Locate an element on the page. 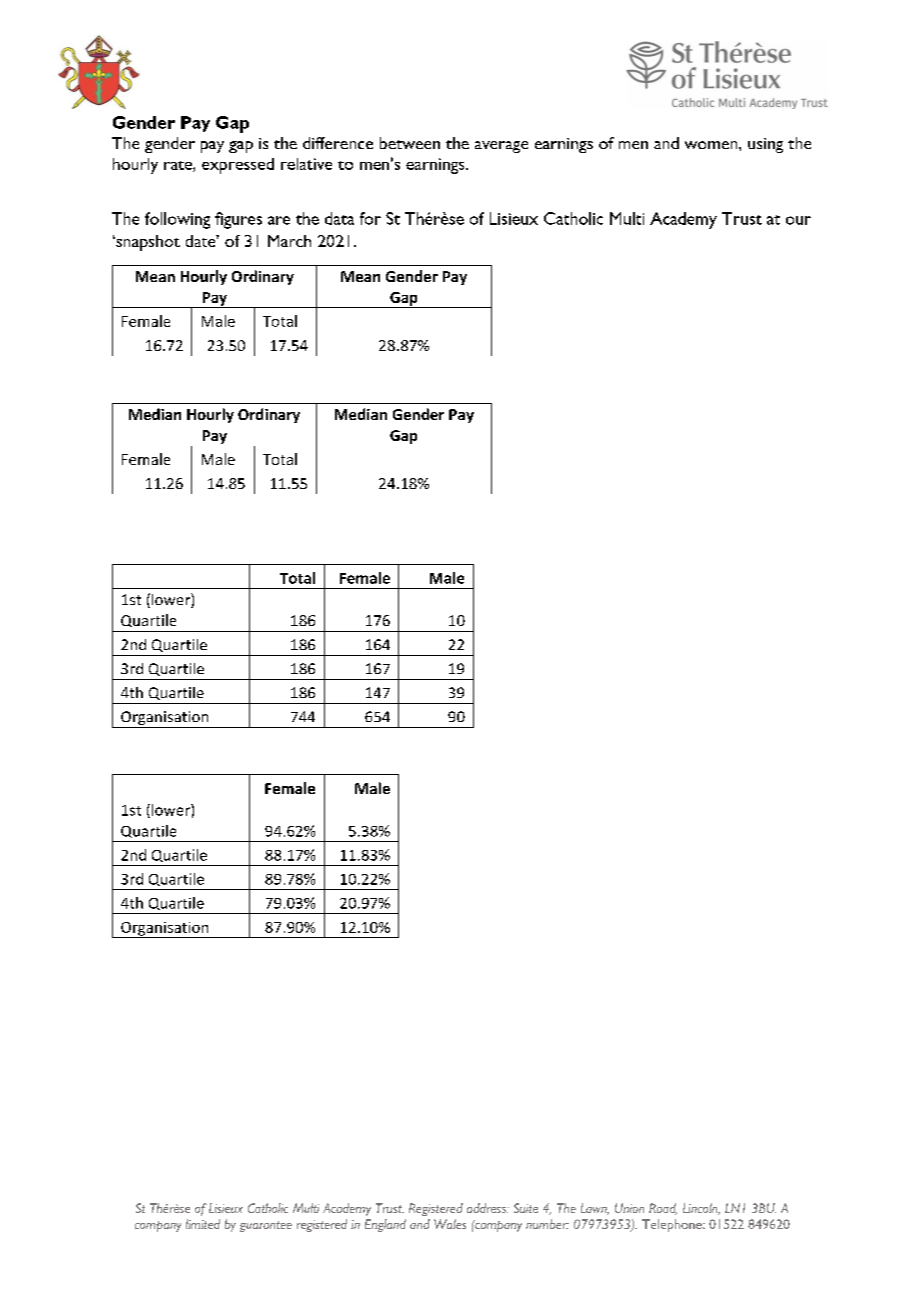  women is located at coordinates (712, 145).
